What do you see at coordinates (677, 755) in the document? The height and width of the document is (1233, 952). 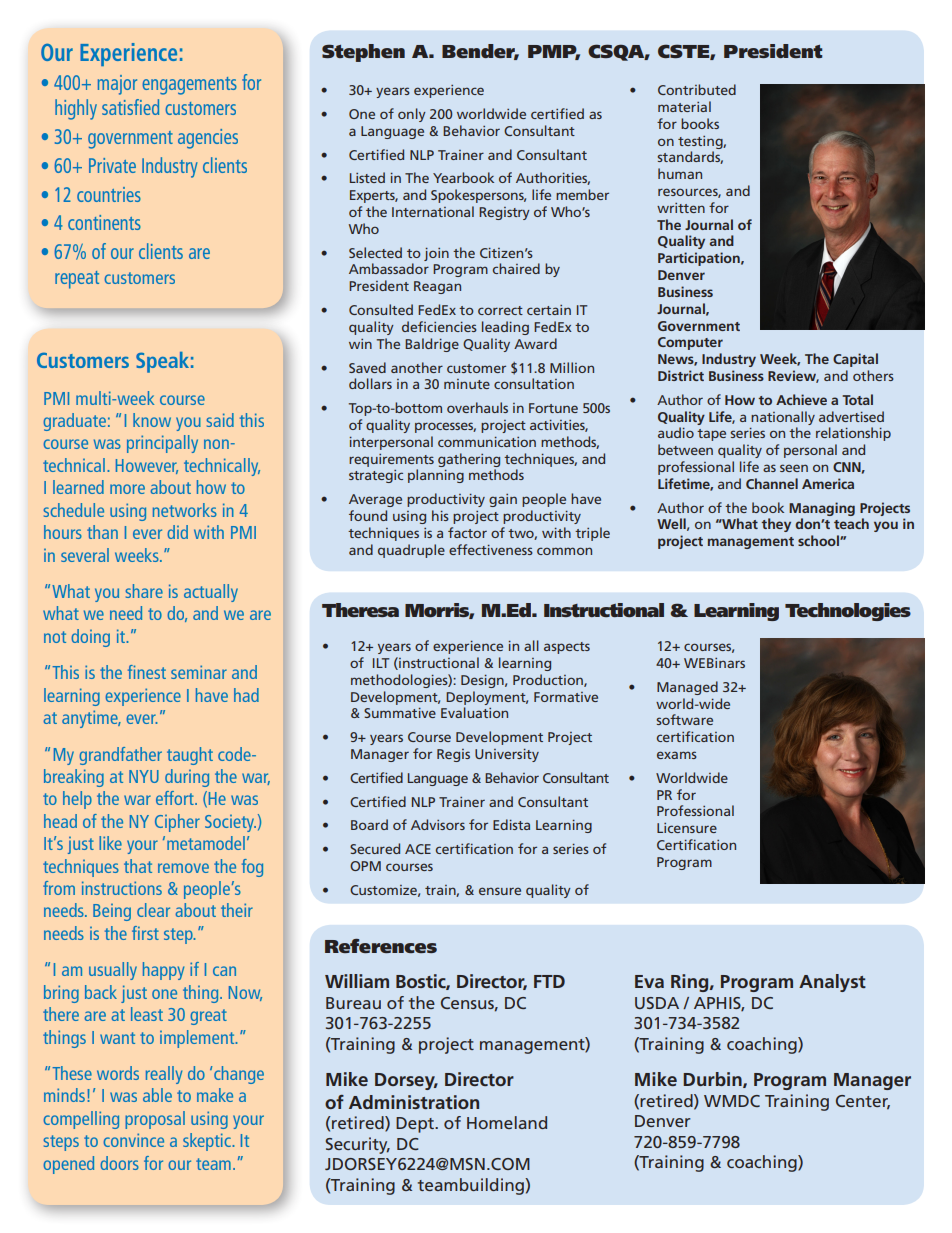 I see `exams` at bounding box center [677, 755].
